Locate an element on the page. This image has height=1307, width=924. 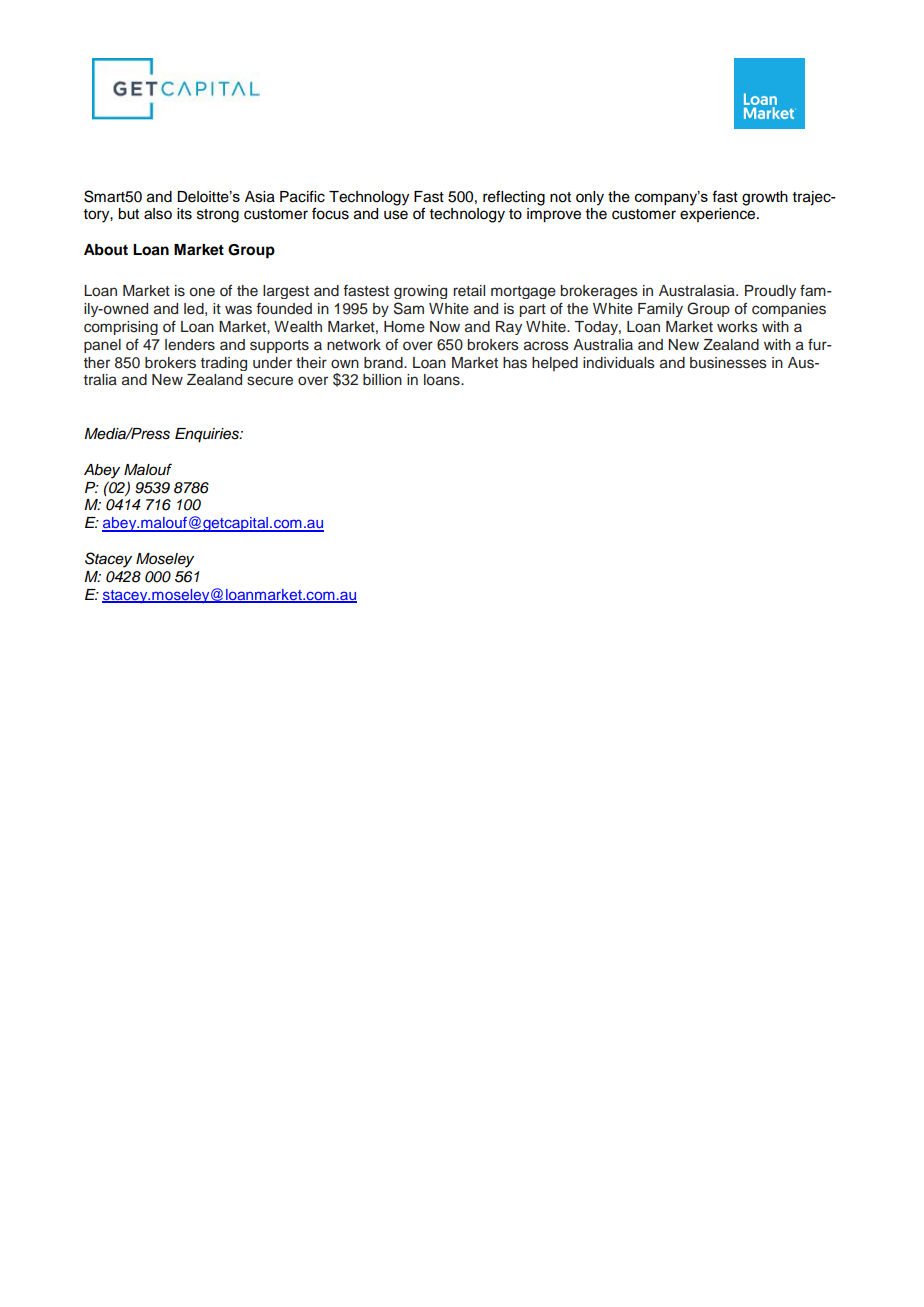
billion is located at coordinates (382, 380).
